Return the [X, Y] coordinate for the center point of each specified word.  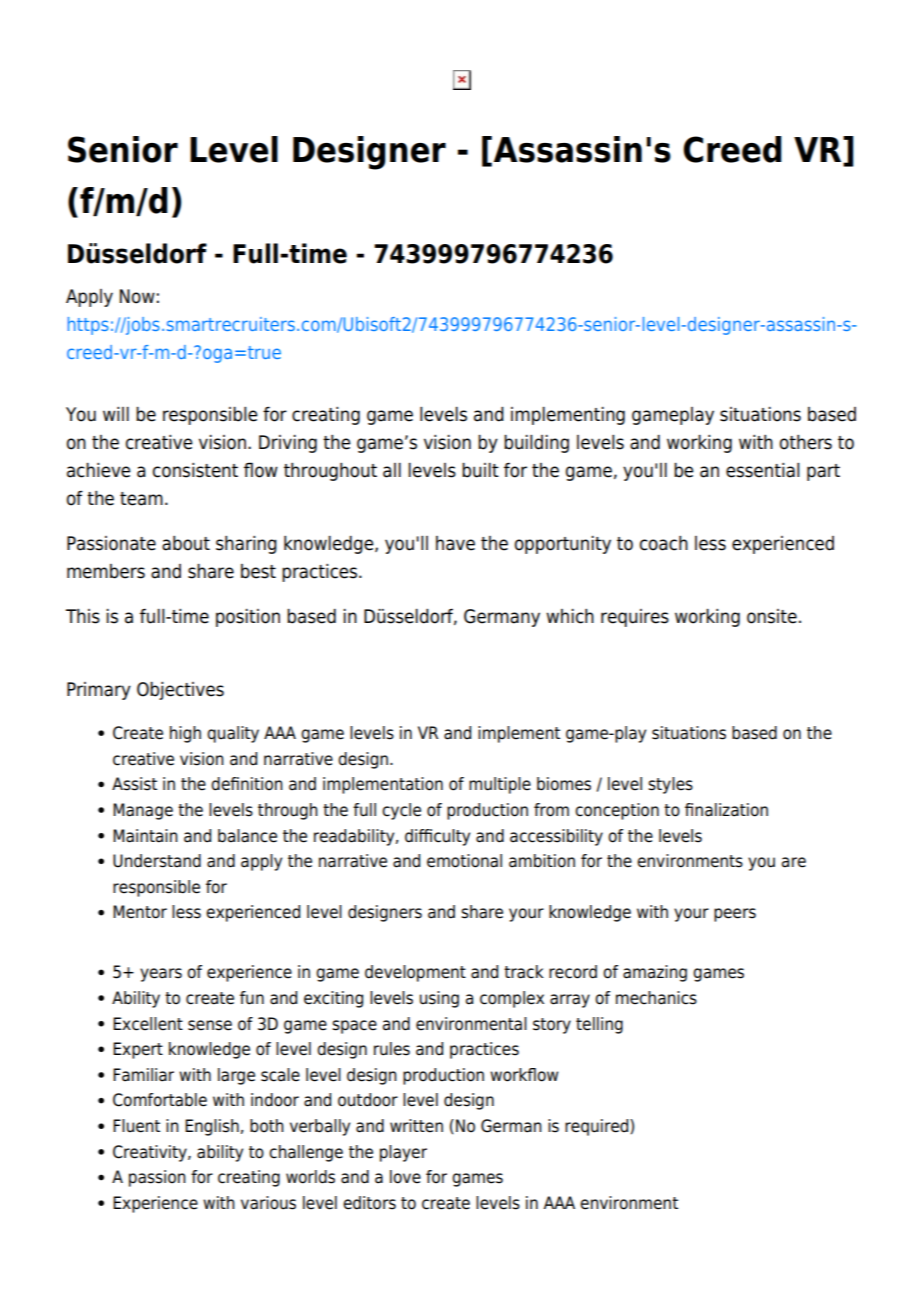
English [212, 1127]
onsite [772, 616]
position [248, 618]
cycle [401, 811]
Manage [143, 811]
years [161, 975]
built [480, 470]
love [405, 1177]
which [570, 616]
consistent [195, 470]
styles [670, 785]
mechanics [656, 998]
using [439, 999]
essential [763, 470]
